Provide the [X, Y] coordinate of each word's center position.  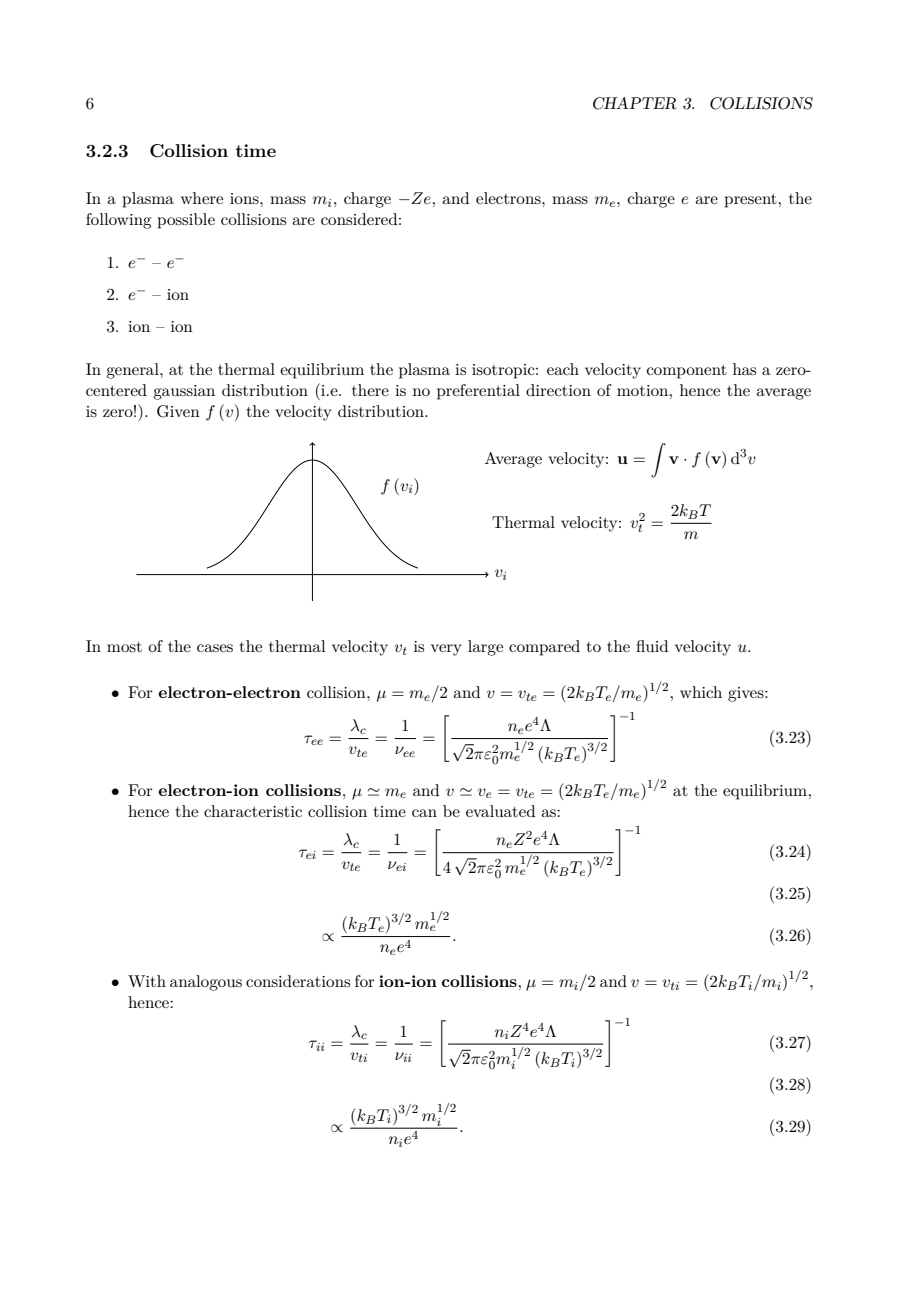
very [446, 650]
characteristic [253, 811]
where [202, 198]
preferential [478, 392]
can [424, 813]
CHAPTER [635, 103]
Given [178, 411]
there [370, 390]
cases [215, 648]
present [751, 201]
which [701, 692]
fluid [652, 646]
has [744, 369]
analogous [206, 983]
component [687, 372]
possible [186, 221]
